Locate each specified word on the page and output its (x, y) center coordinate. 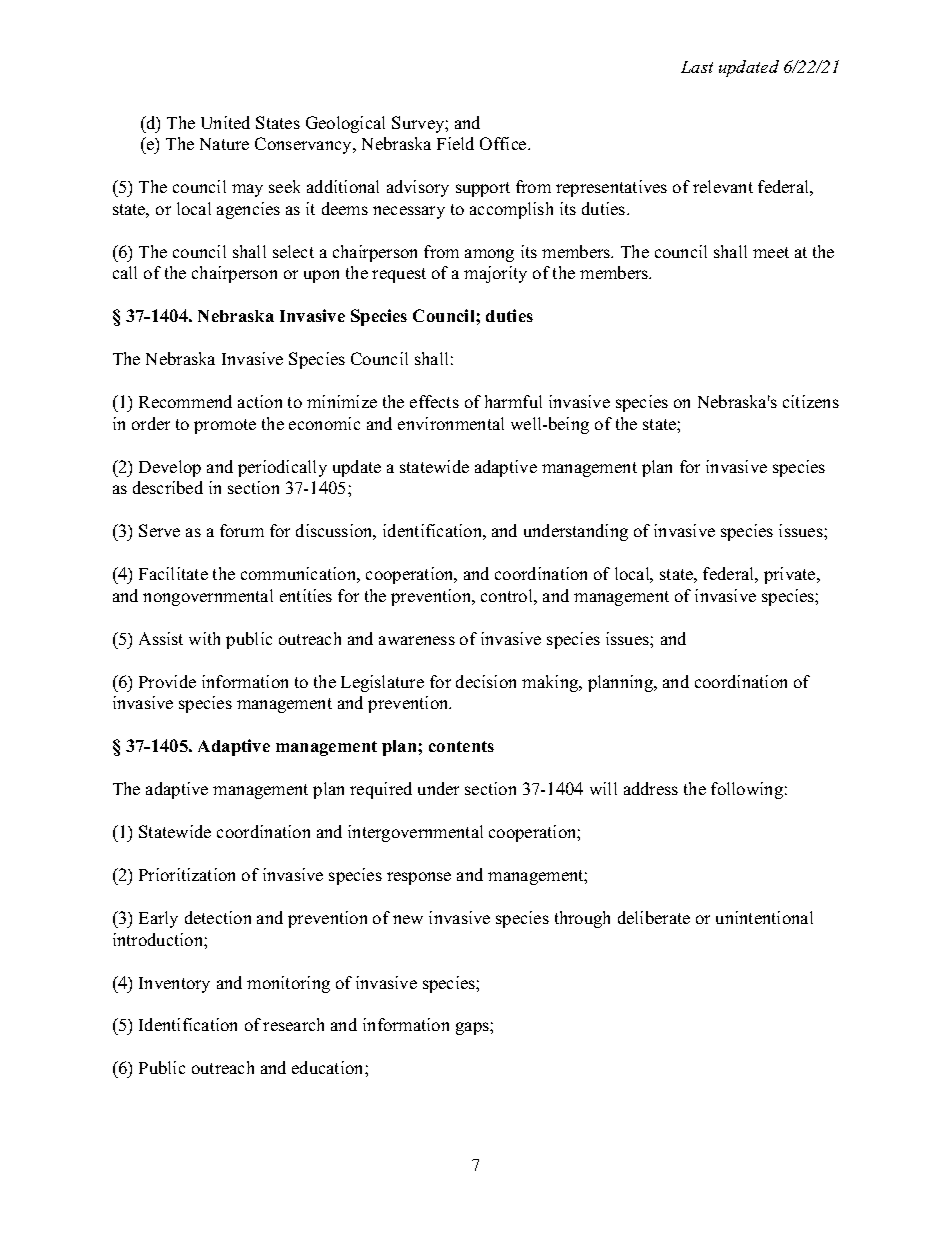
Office (504, 143)
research (293, 1024)
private (791, 575)
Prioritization (187, 874)
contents (461, 746)
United (225, 122)
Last (697, 67)
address (651, 788)
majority (495, 274)
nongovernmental (208, 597)
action (260, 401)
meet (771, 252)
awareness (417, 640)
